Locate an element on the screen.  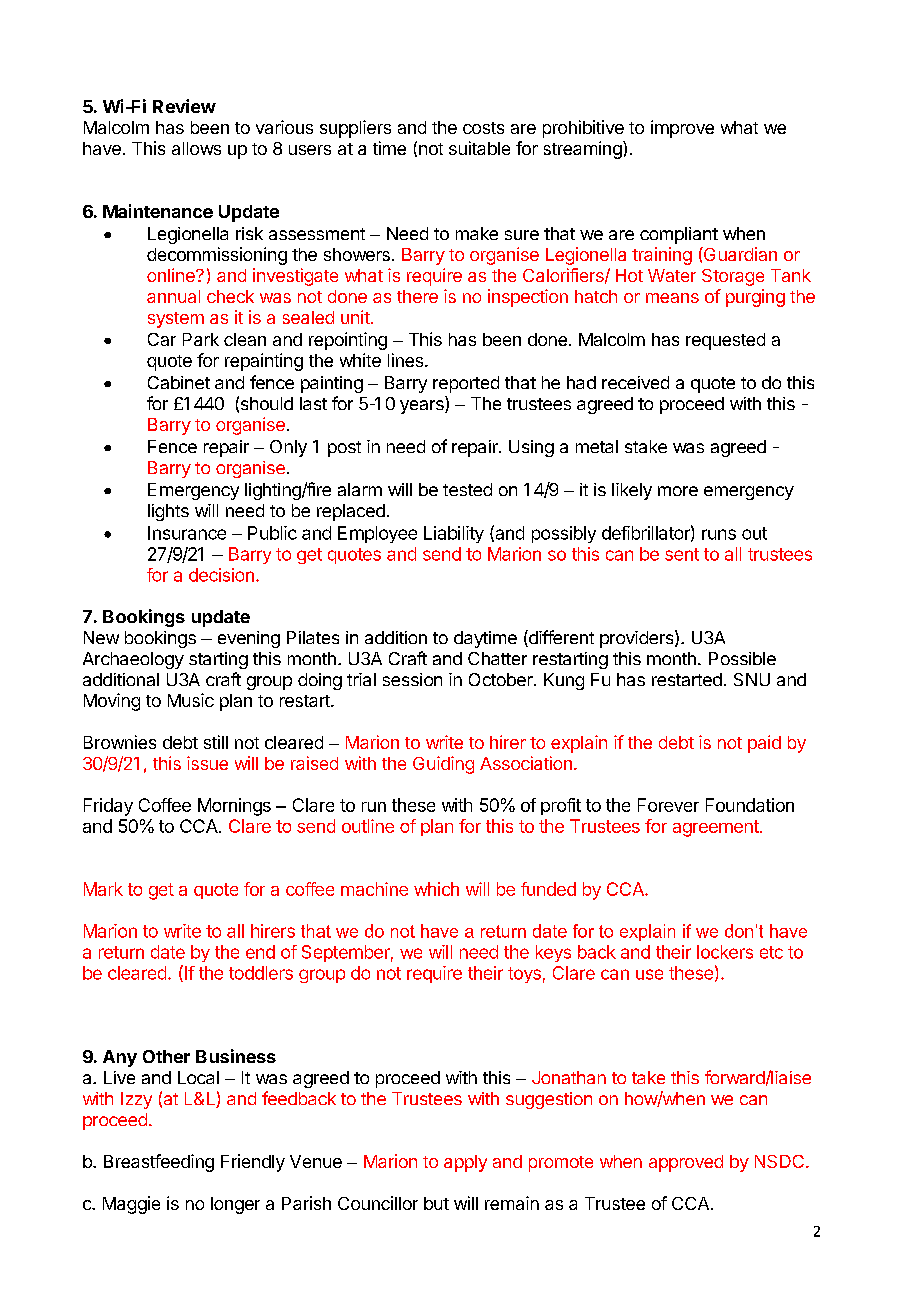
approved is located at coordinates (686, 1163).
